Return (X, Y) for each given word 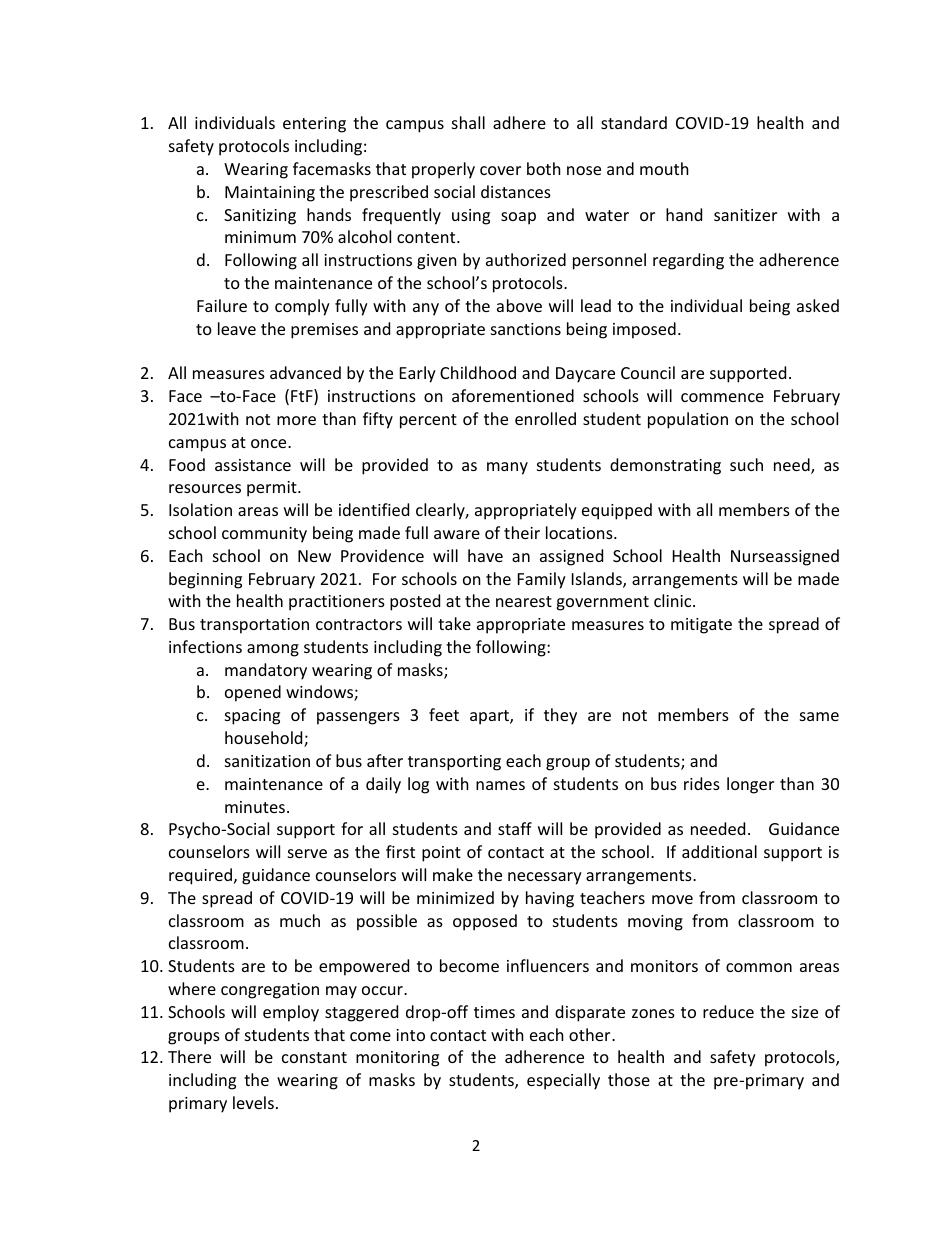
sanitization (267, 761)
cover (500, 170)
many (507, 468)
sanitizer (745, 215)
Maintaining (270, 194)
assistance (253, 465)
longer (750, 785)
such (746, 464)
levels (253, 1102)
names (500, 785)
